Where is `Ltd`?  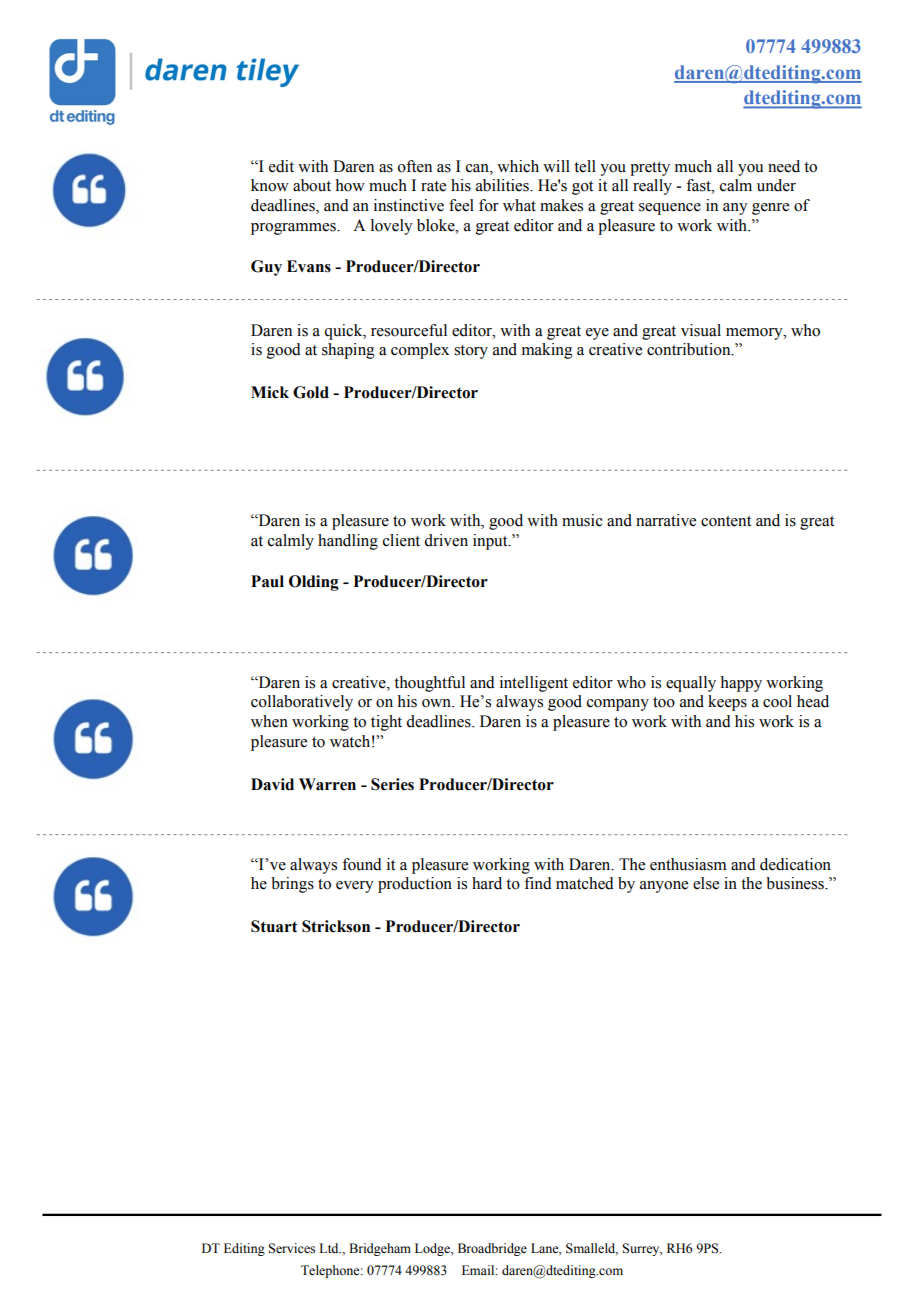 Ltd is located at coordinates (330, 1248).
